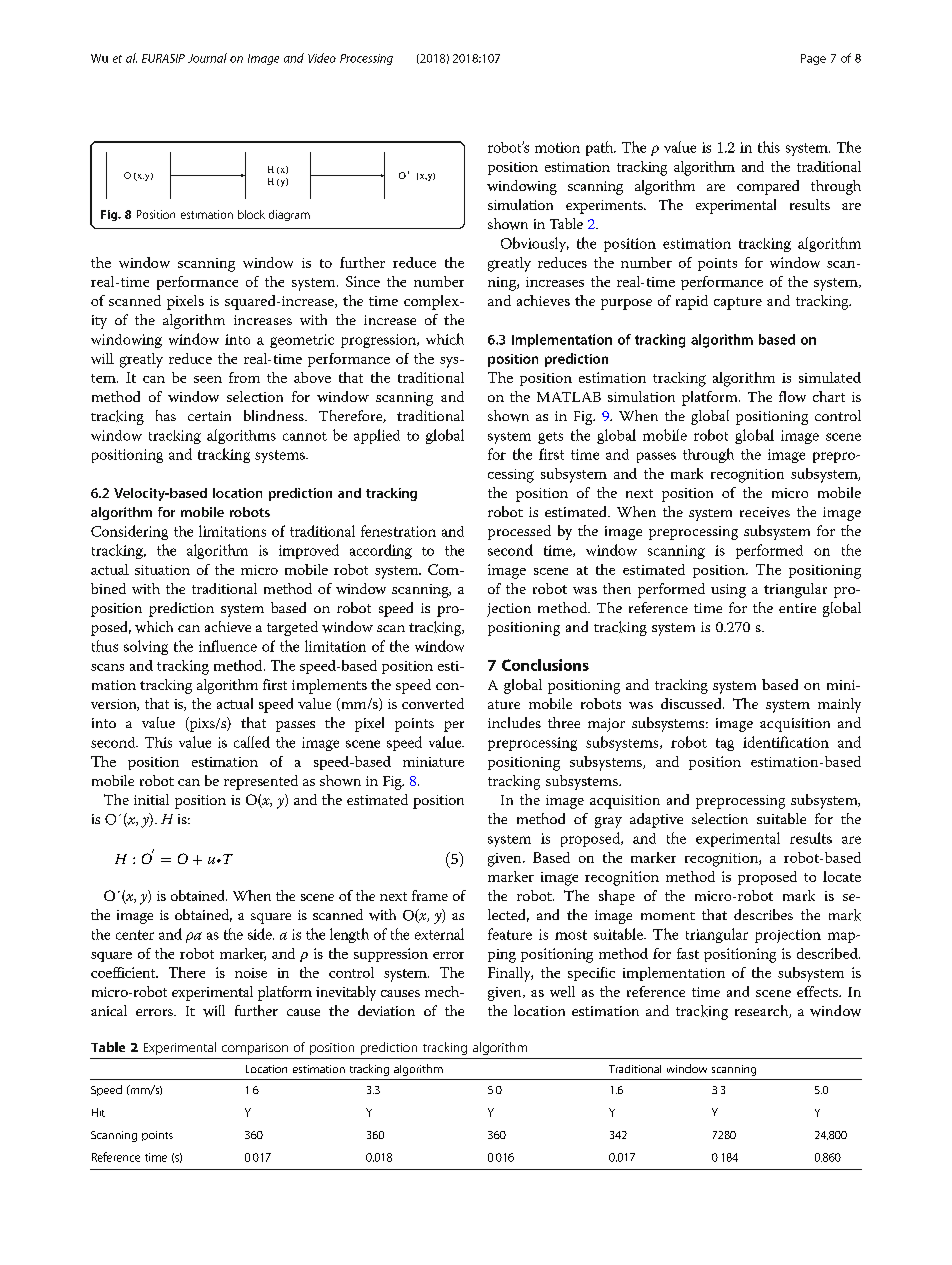  I want to click on solving, so click(146, 647).
